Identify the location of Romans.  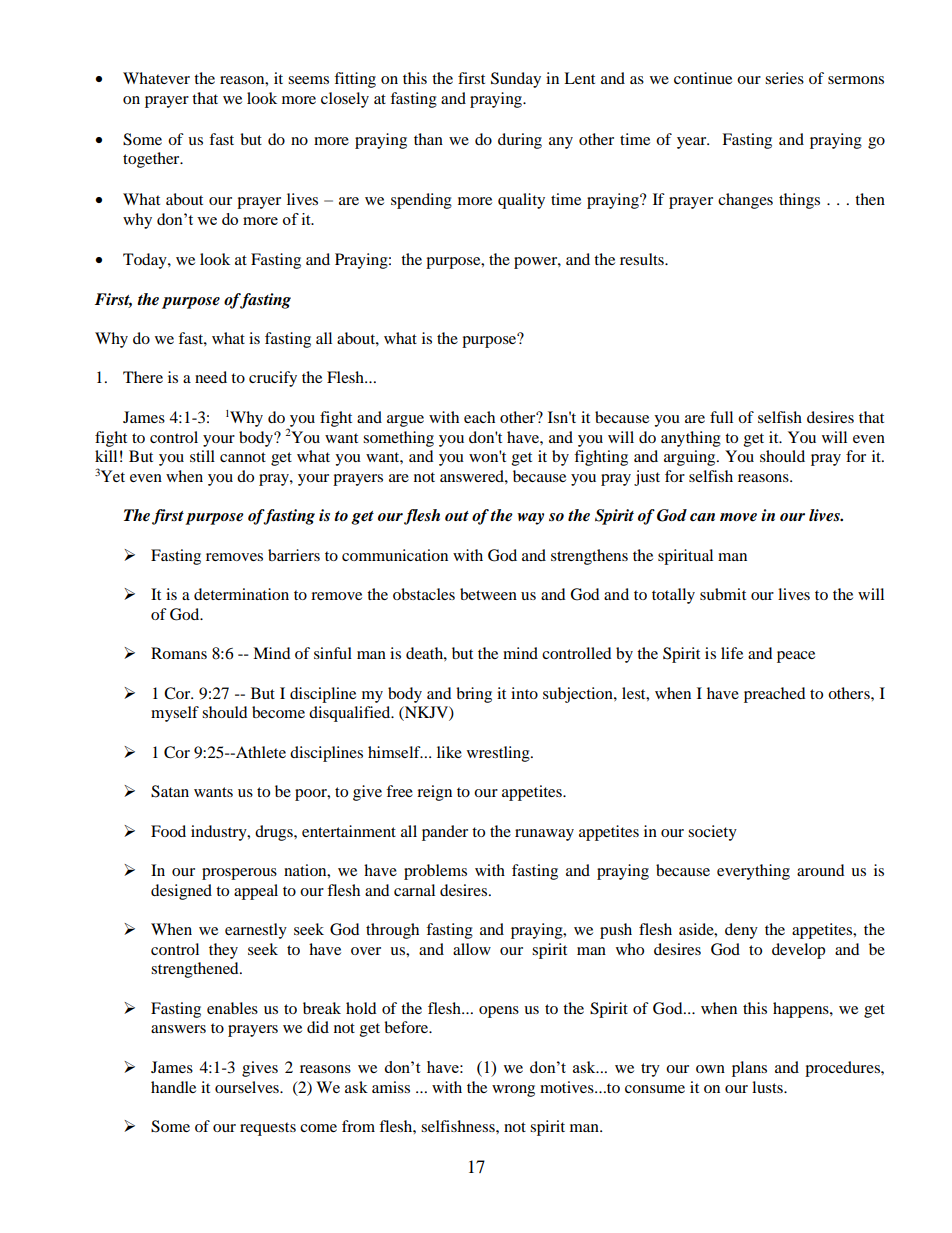
(179, 653).
